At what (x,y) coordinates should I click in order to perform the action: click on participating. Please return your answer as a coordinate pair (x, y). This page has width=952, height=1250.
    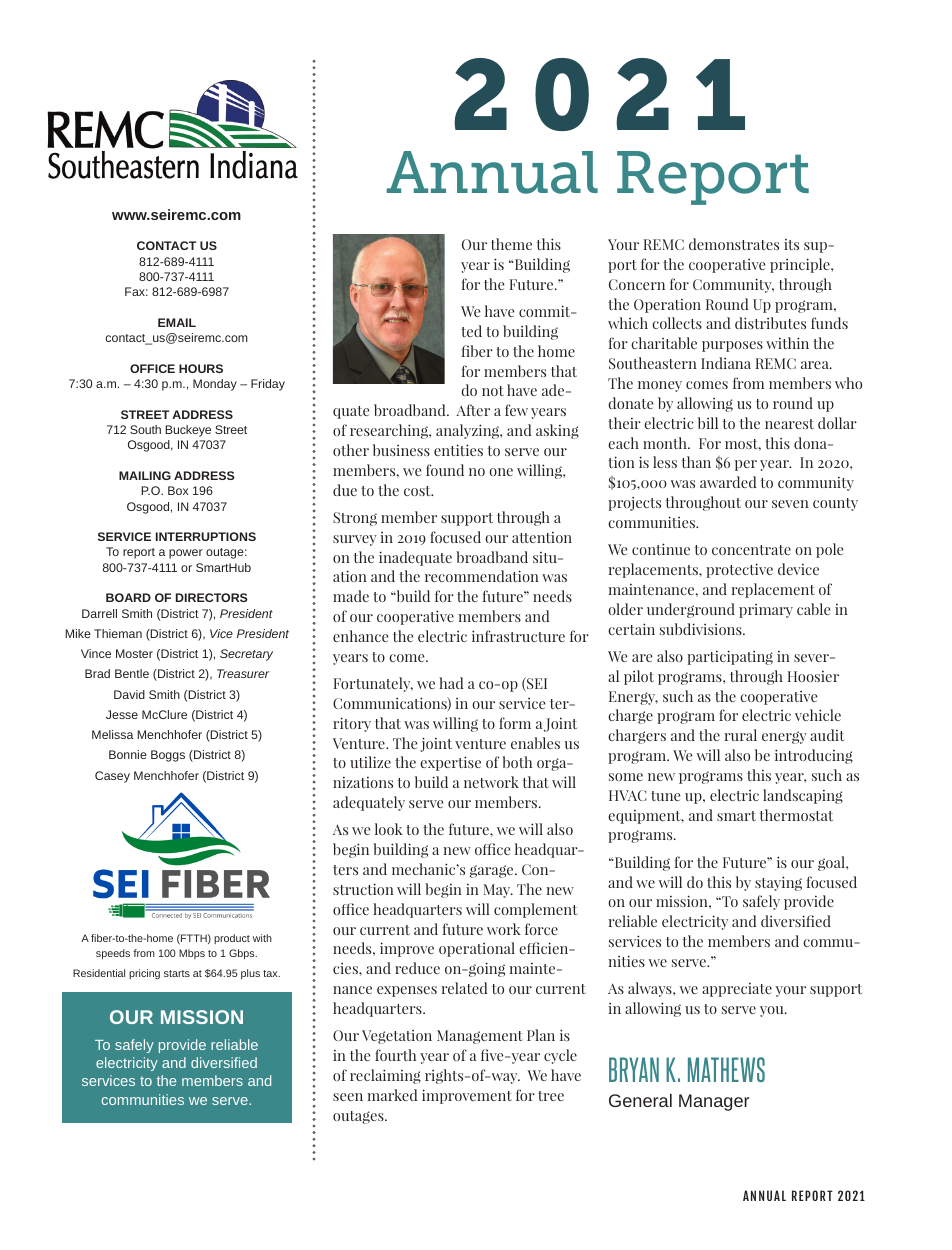
    Looking at the image, I should click on (730, 657).
